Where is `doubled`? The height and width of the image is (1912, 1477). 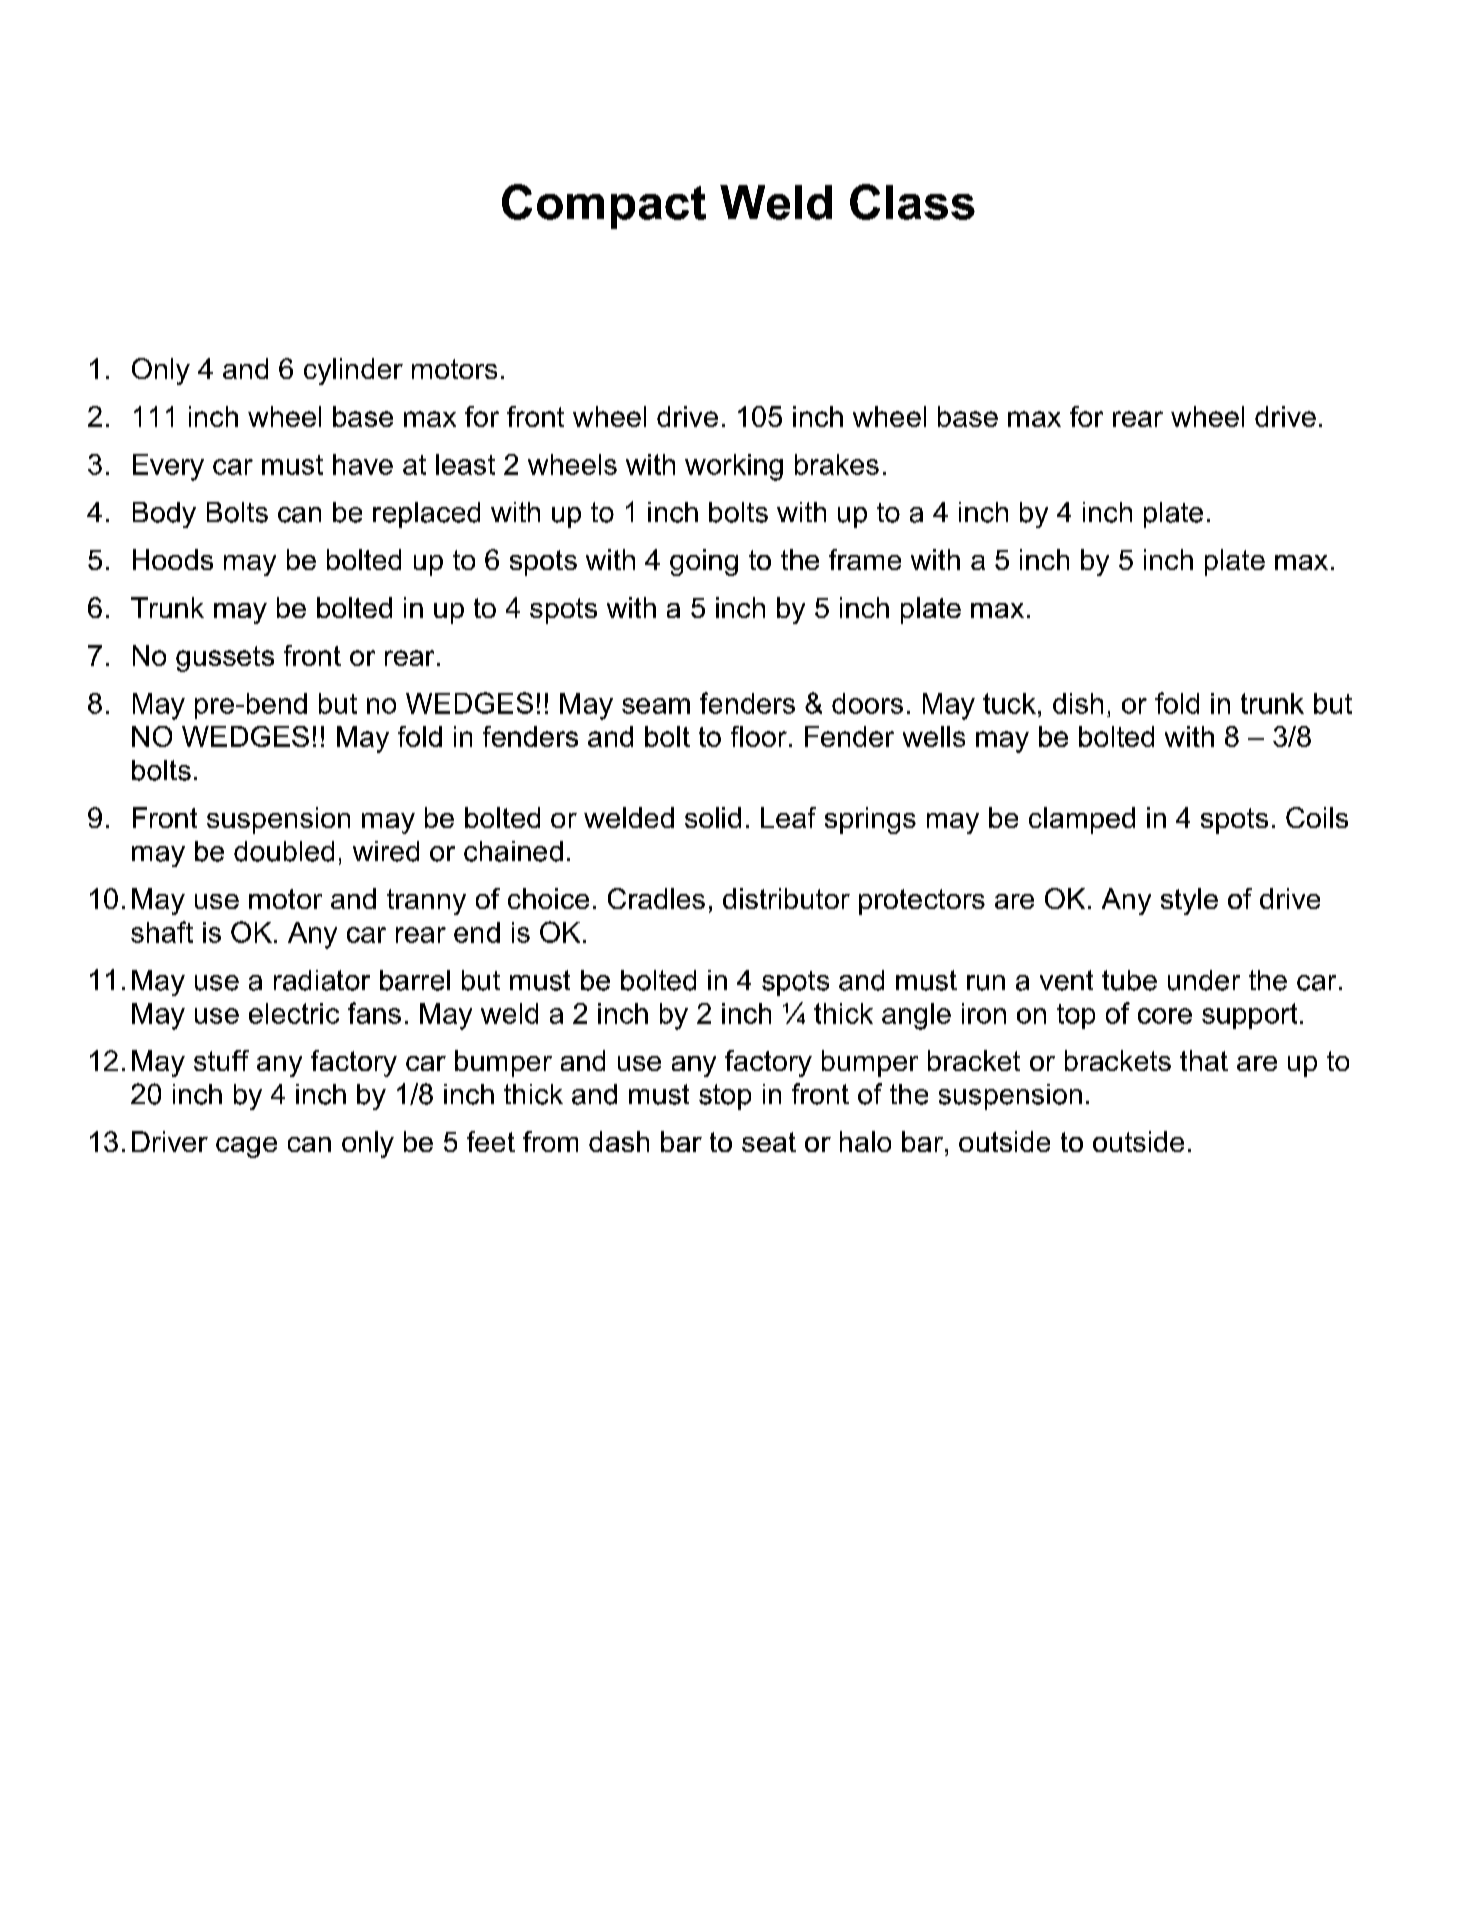
doubled is located at coordinates (284, 851).
